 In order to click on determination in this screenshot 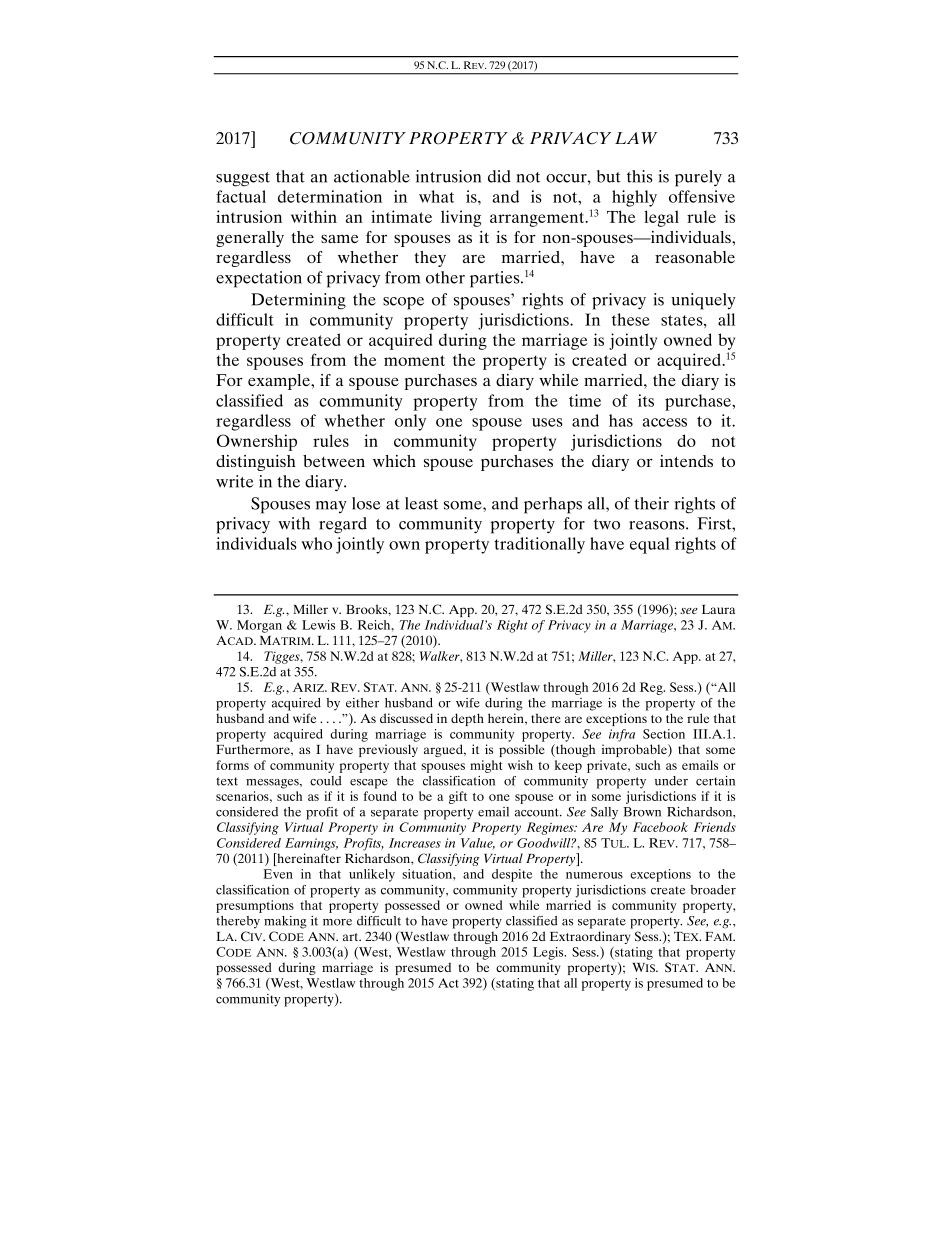, I will do `click(330, 196)`.
